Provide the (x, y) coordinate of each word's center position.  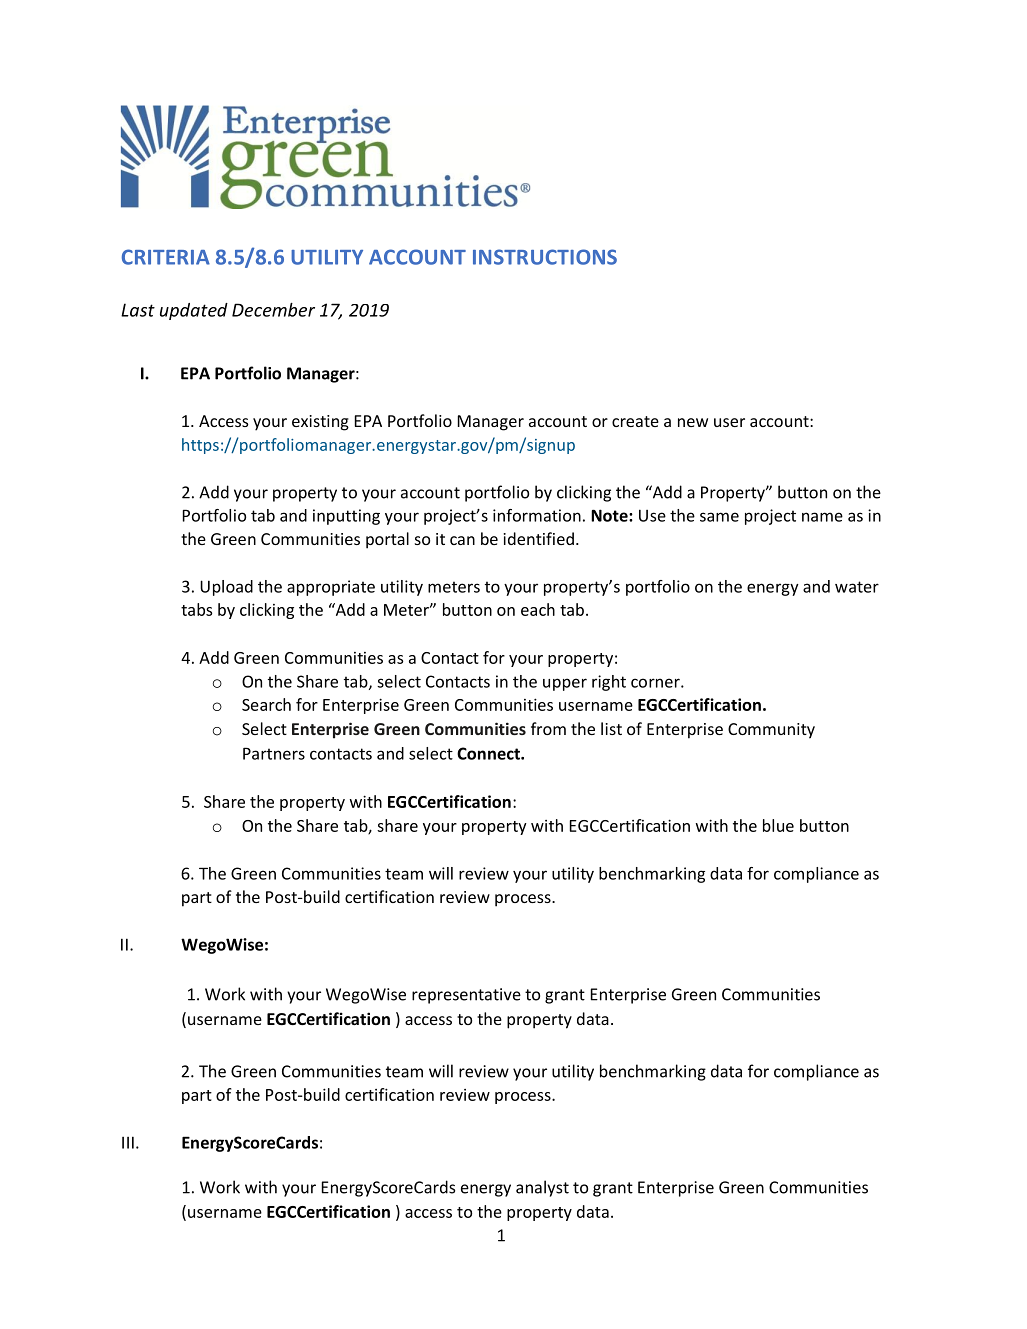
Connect (489, 753)
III (128, 1142)
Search (266, 704)
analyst (542, 1188)
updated (194, 311)
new (693, 422)
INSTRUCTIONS (545, 257)
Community (771, 731)
